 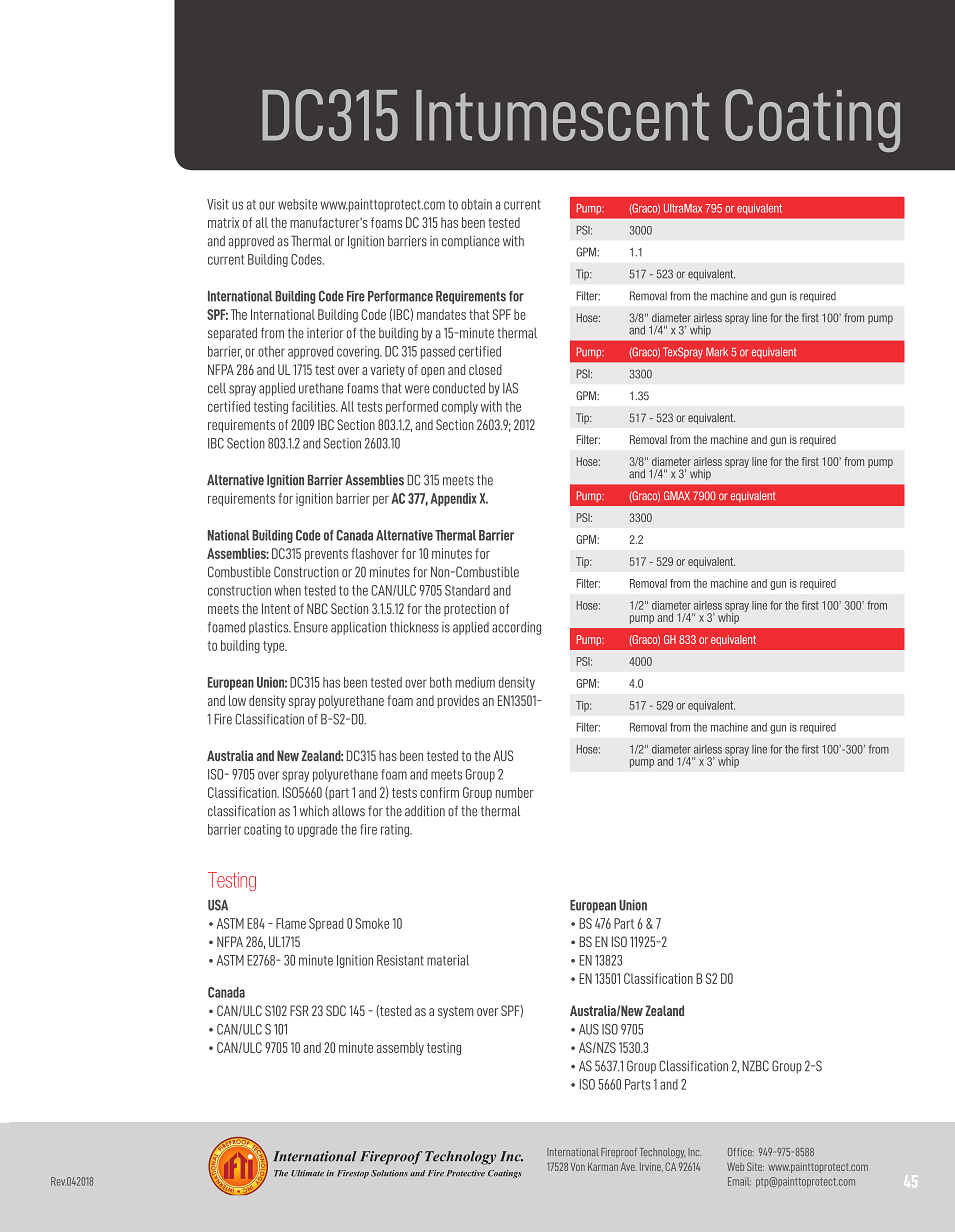 I want to click on which, so click(x=314, y=811).
